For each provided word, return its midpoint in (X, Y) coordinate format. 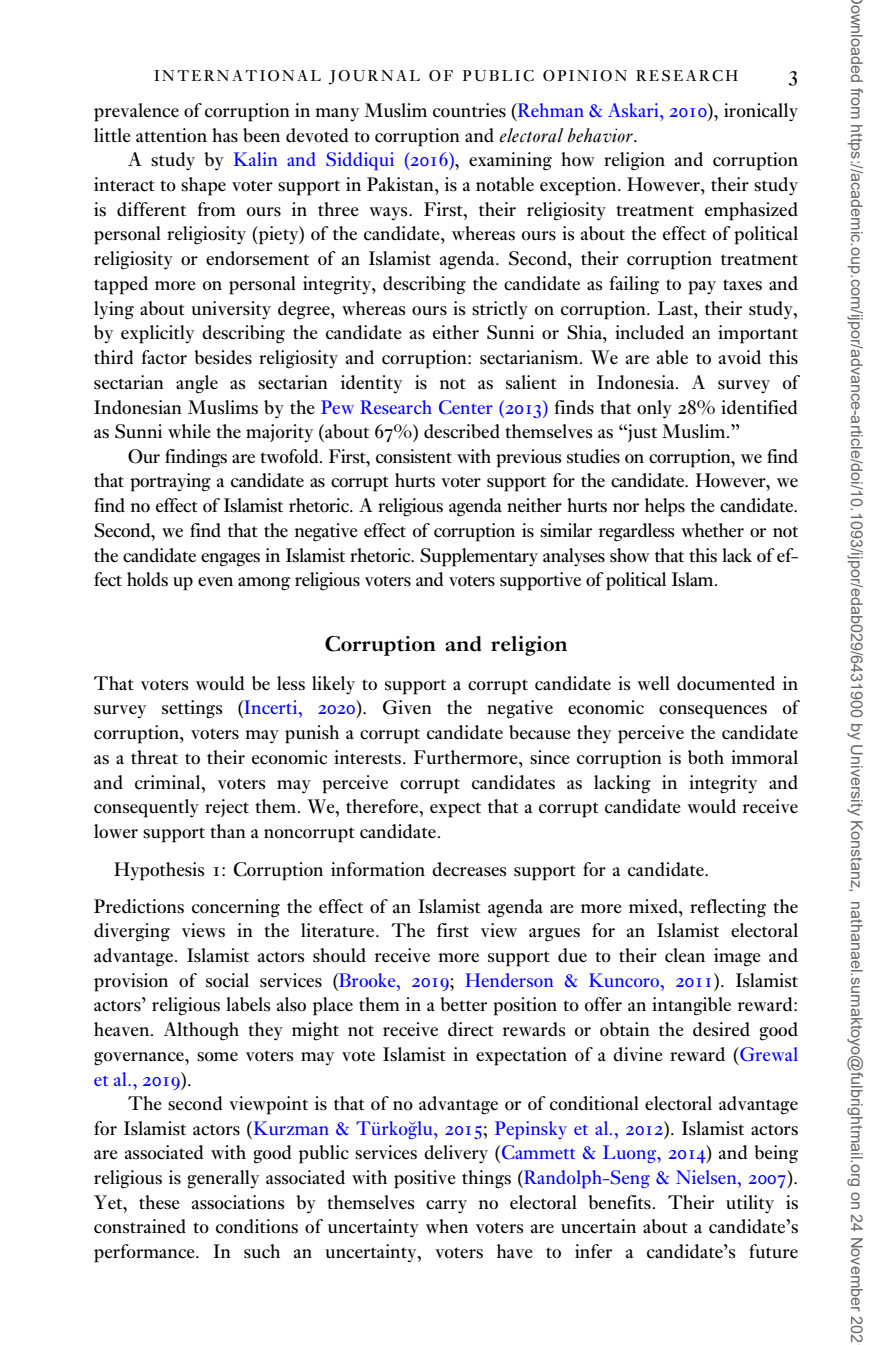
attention (171, 135)
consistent (414, 456)
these (159, 1202)
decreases (469, 869)
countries (469, 110)
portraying (170, 482)
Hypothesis (159, 871)
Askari (634, 110)
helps (665, 507)
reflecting (728, 908)
